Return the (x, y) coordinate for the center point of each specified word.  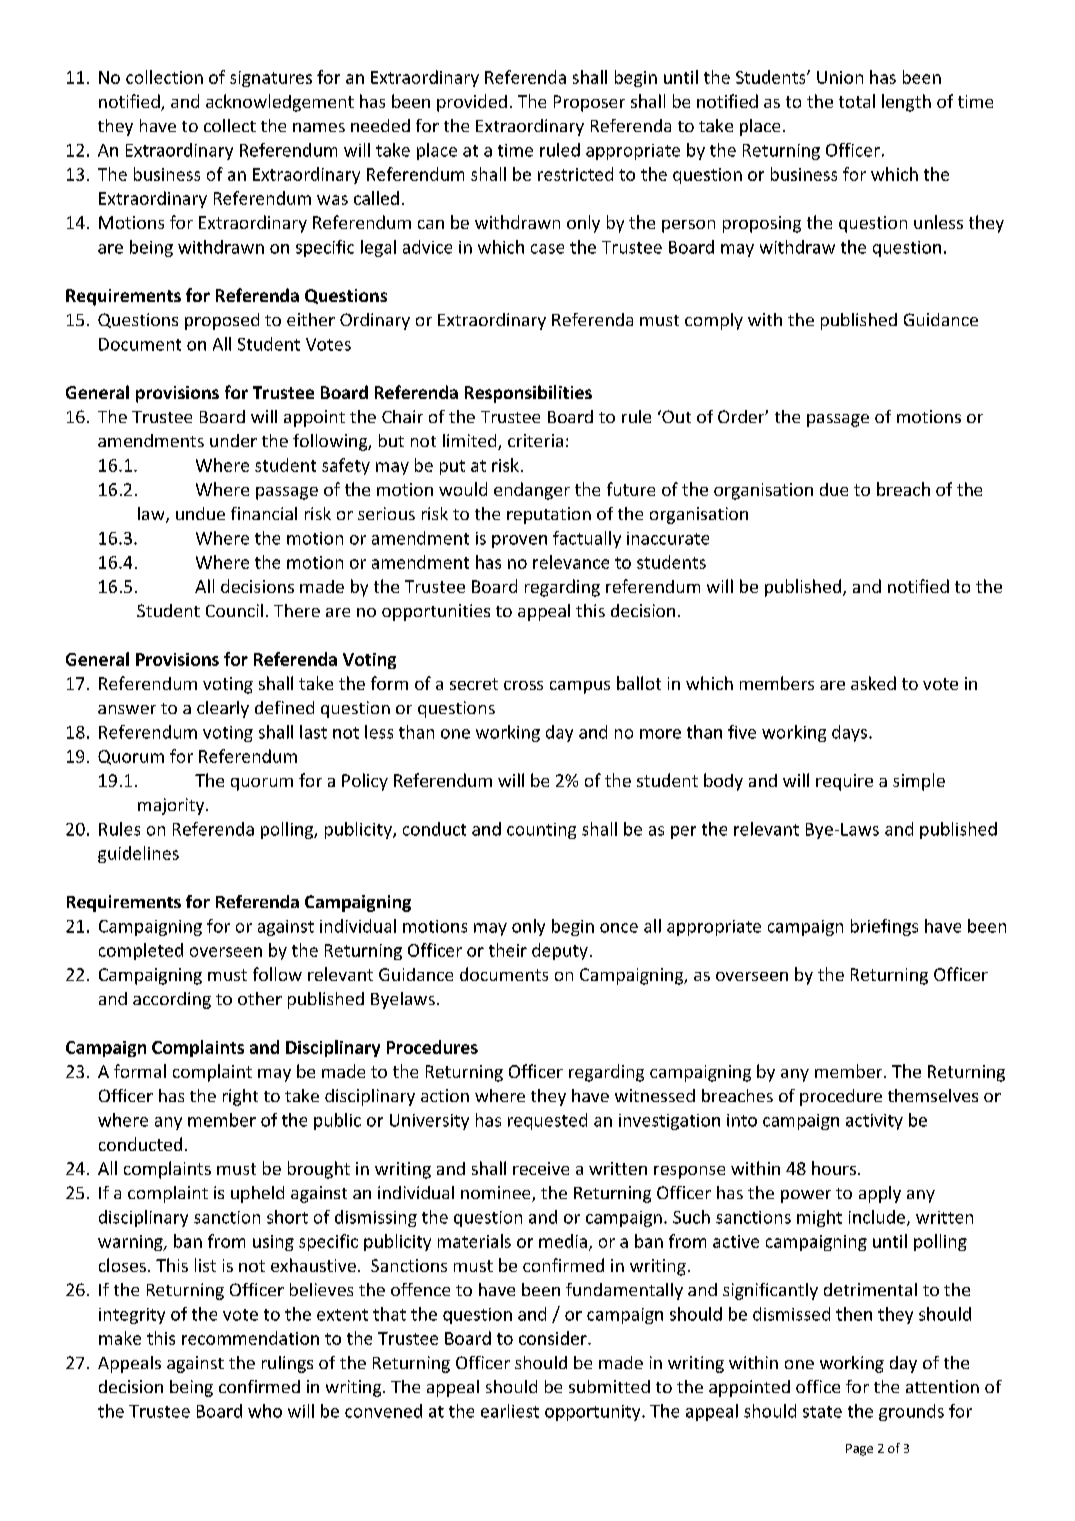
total (857, 101)
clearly (223, 709)
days (851, 733)
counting (541, 831)
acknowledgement (280, 103)
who (265, 1411)
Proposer (589, 103)
